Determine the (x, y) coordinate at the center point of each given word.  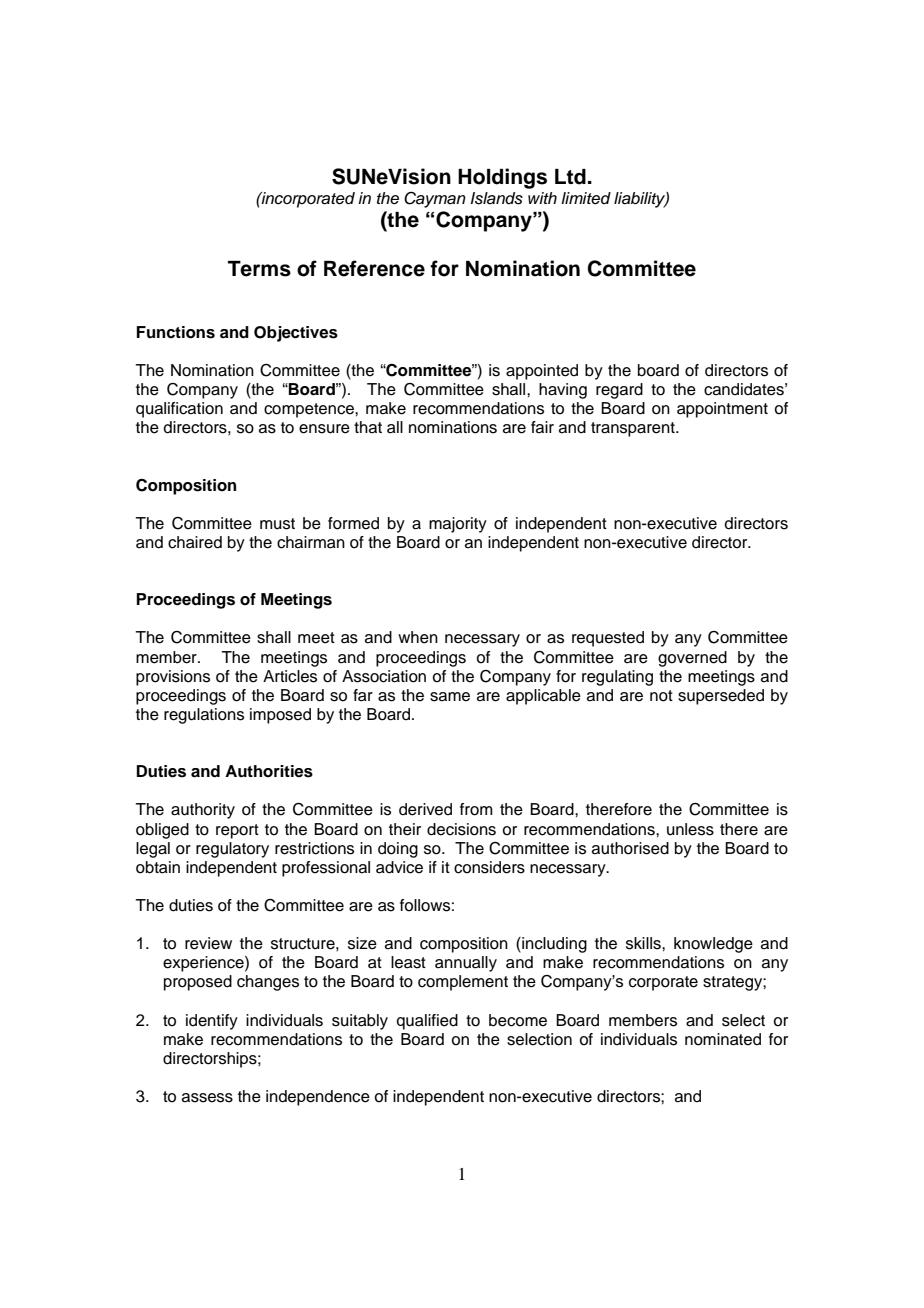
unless (690, 829)
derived (425, 809)
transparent (634, 429)
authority (203, 811)
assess (207, 1098)
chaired (195, 542)
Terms (259, 269)
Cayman (435, 199)
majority (458, 525)
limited (586, 198)
